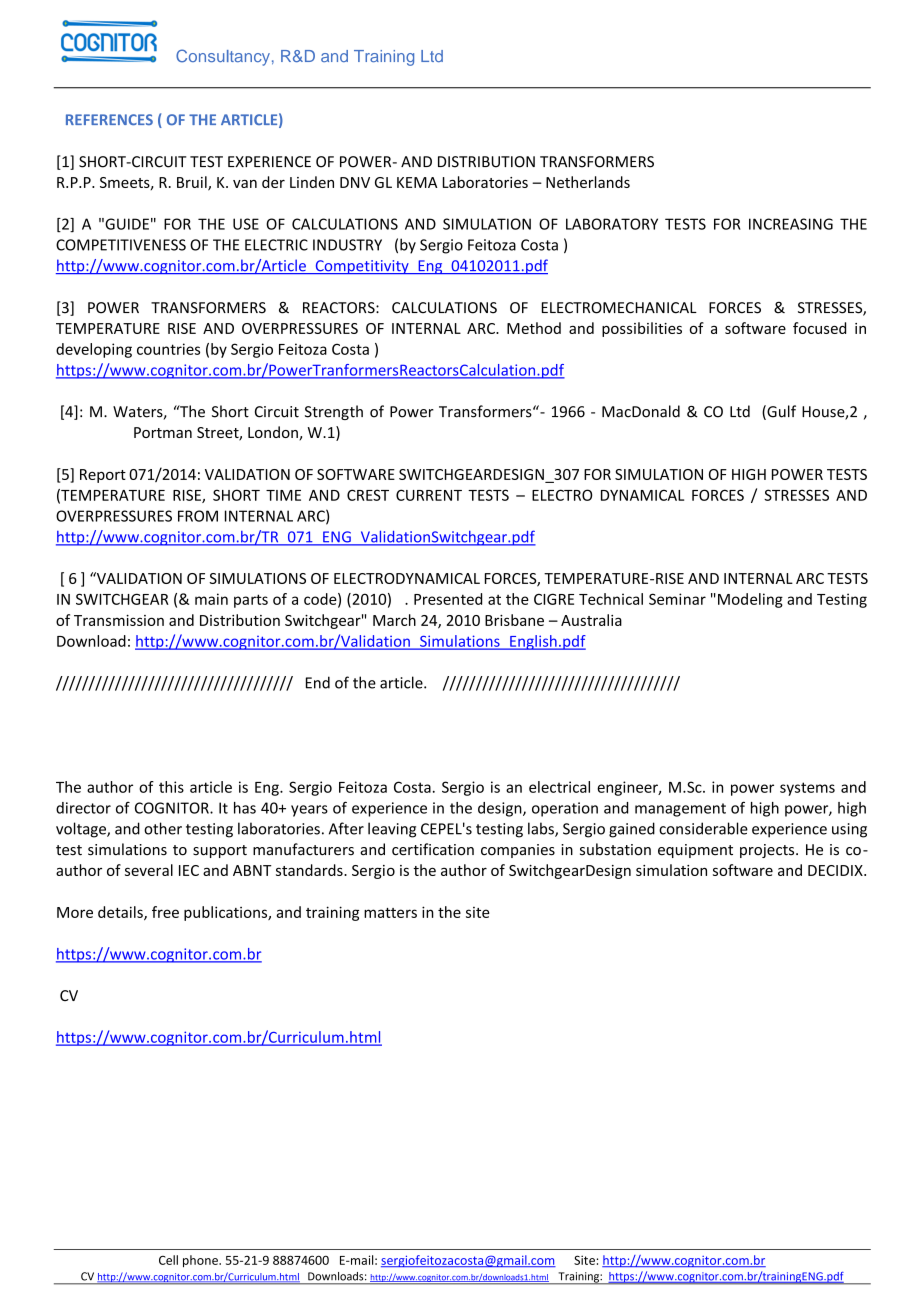  Describe the element at coordinates (168, 1260) in the screenshot. I see `Cell` at that location.
